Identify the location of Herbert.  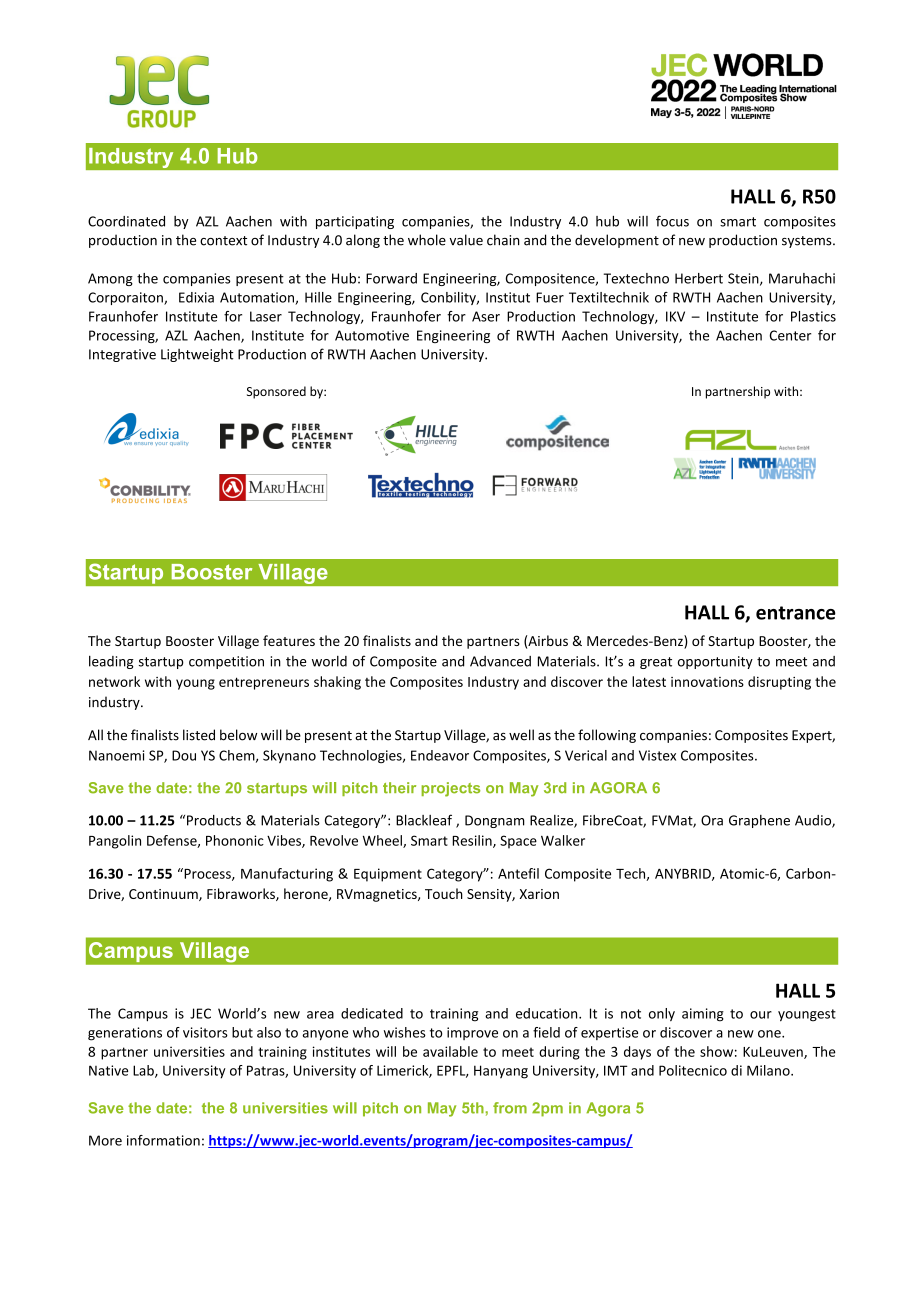
(699, 278).
